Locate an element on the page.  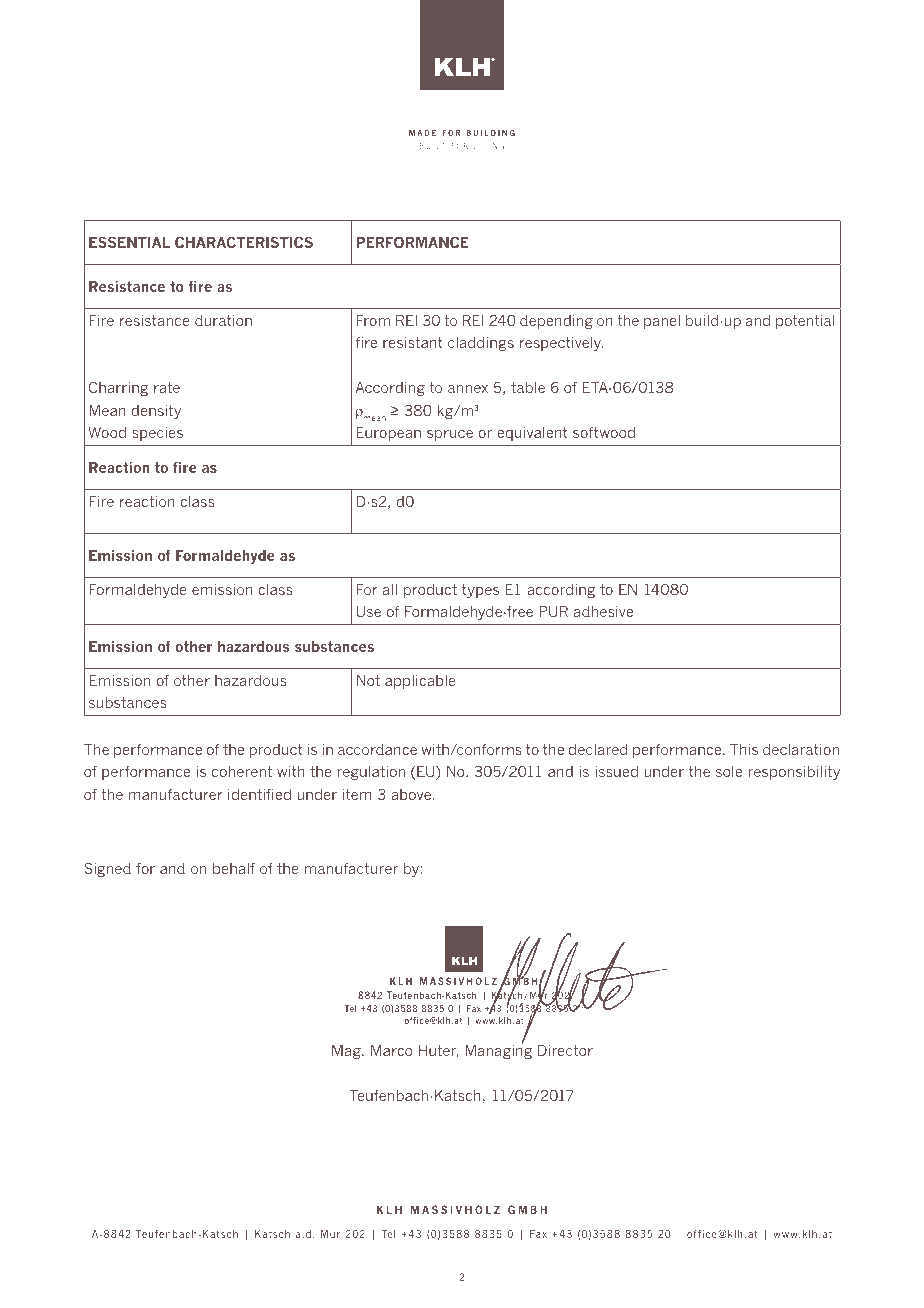
behalf is located at coordinates (234, 868).
